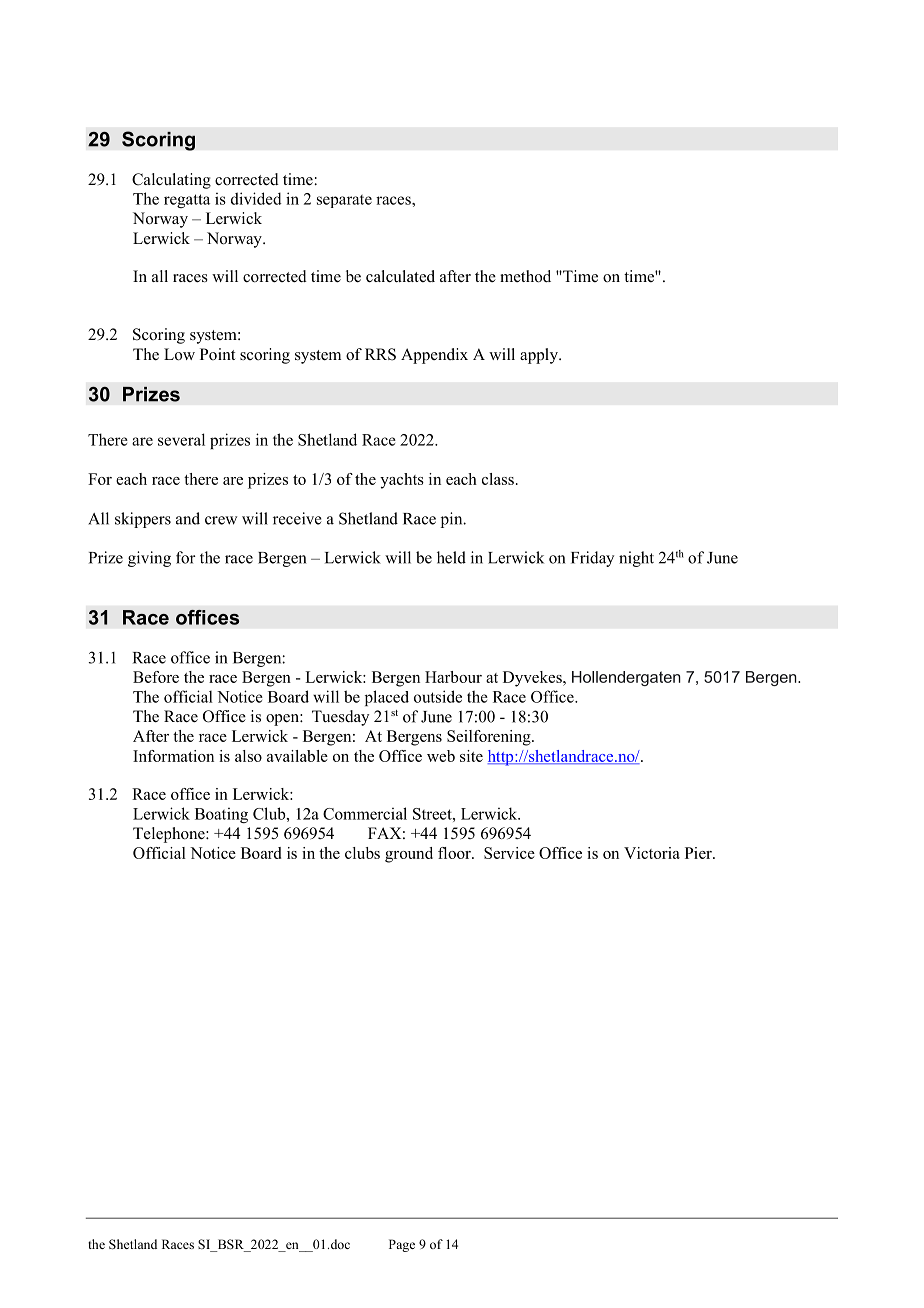 This document has width=924, height=1308. Describe the element at coordinates (187, 201) in the document. I see `regatta` at that location.
